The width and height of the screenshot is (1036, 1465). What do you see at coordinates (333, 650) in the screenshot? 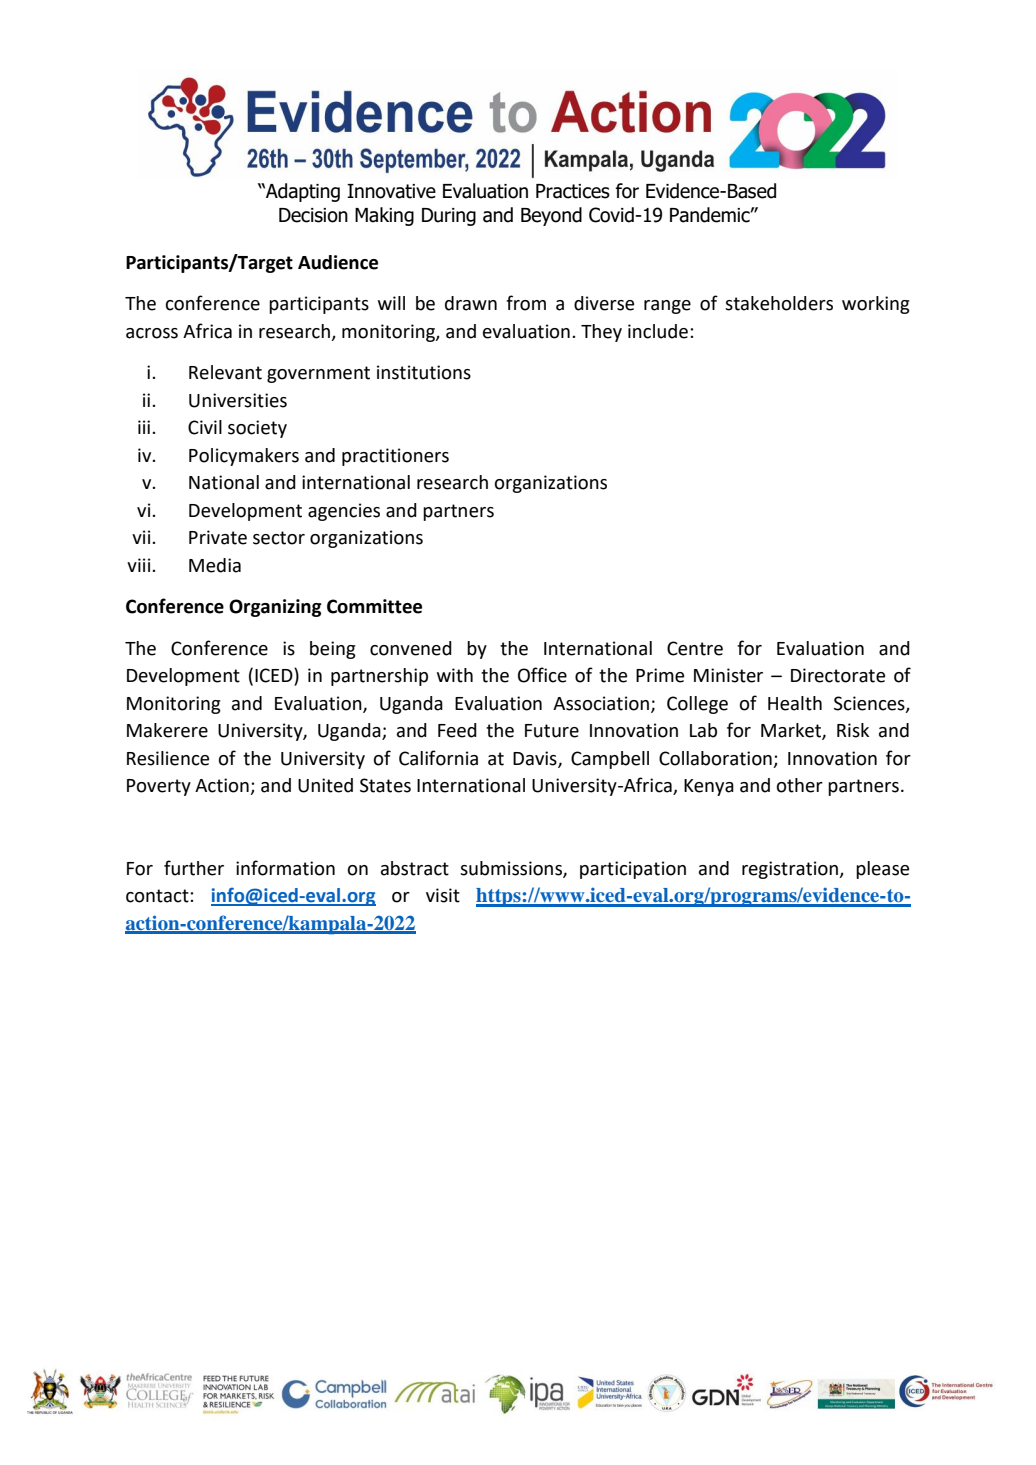
I see `being` at bounding box center [333, 650].
